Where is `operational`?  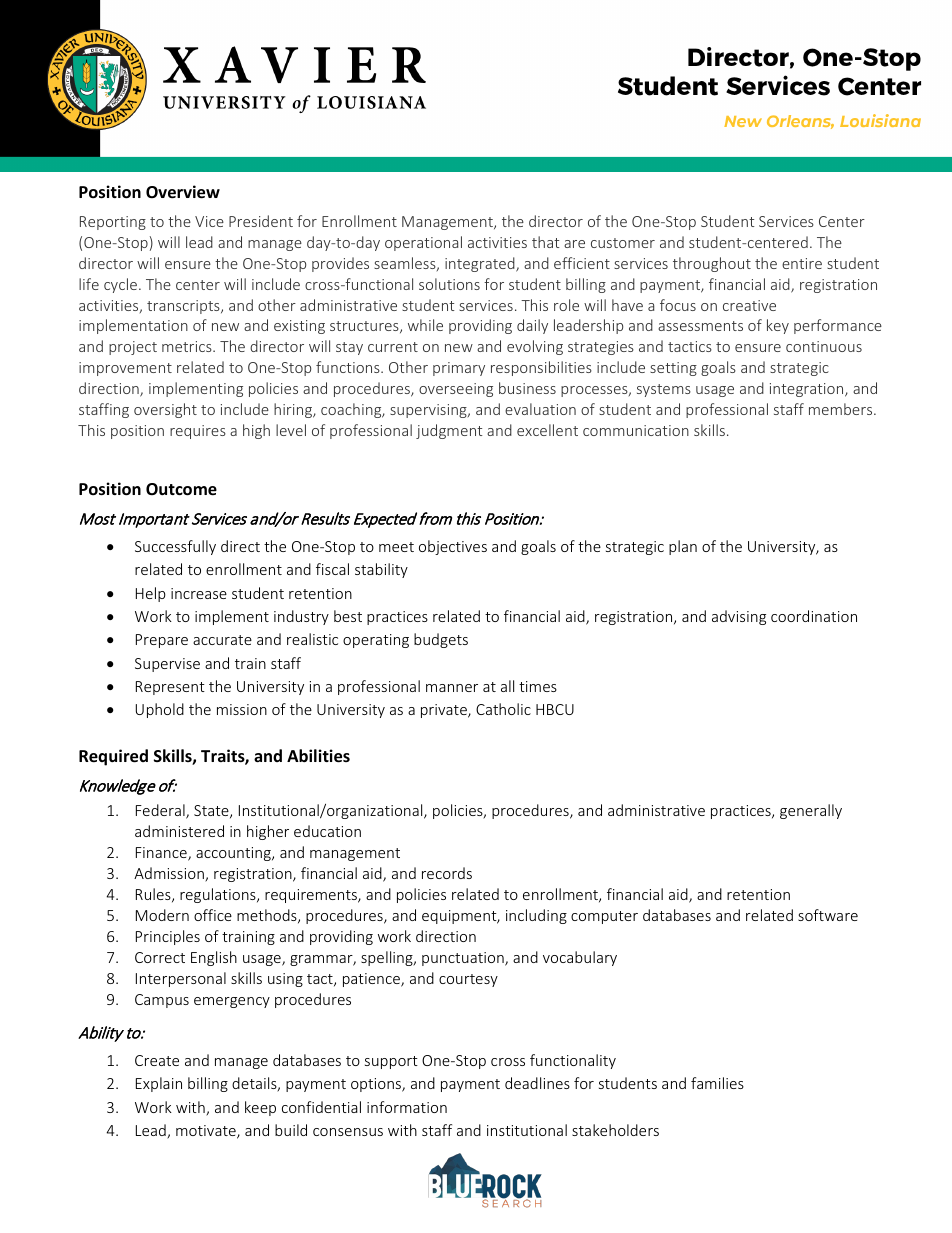
operational is located at coordinates (423, 243).
